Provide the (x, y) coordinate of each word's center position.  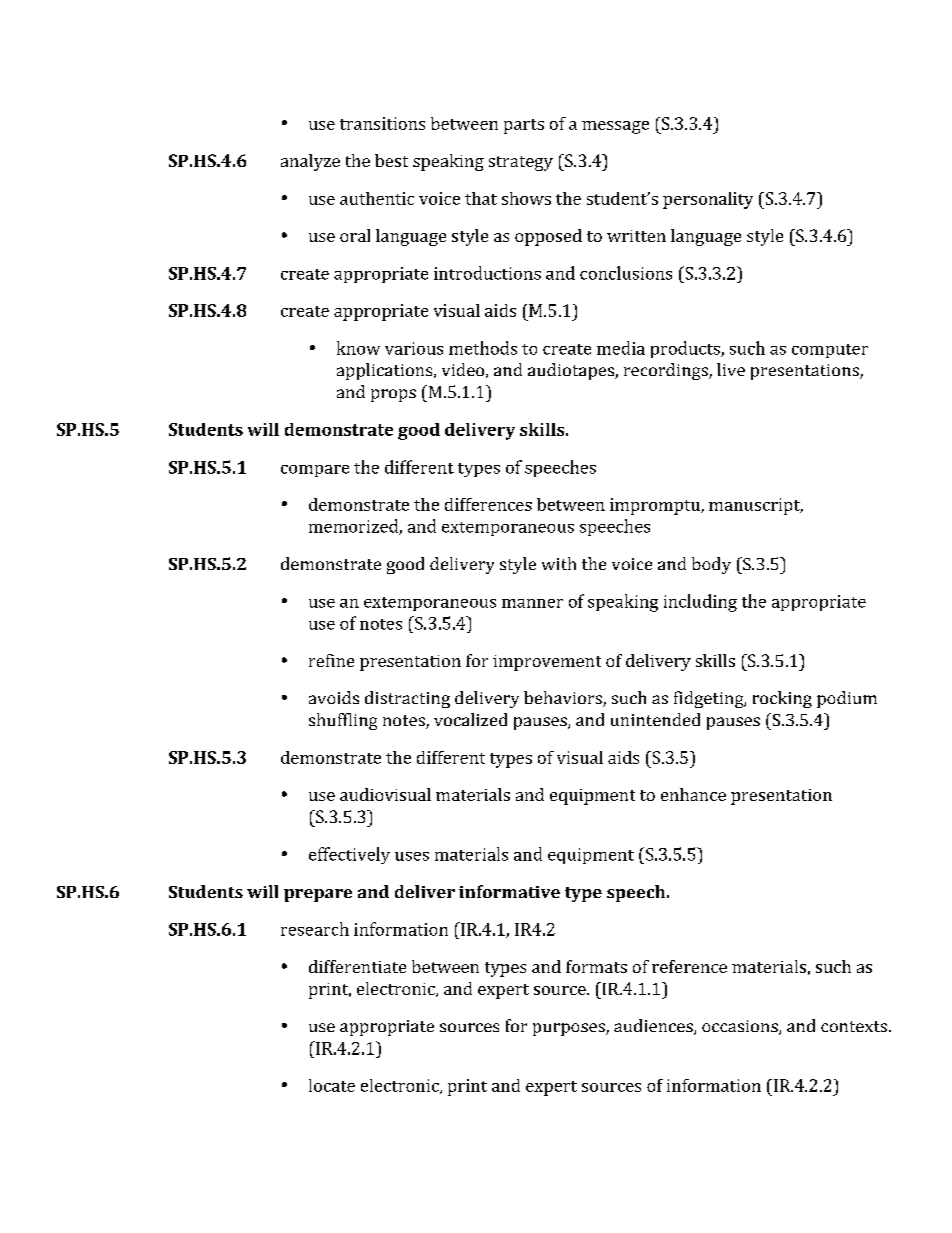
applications (386, 371)
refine (331, 660)
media (621, 348)
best (391, 160)
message (615, 127)
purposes (570, 1029)
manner (532, 603)
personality (708, 200)
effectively (349, 855)
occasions (741, 1027)
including (700, 603)
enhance (693, 794)
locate (332, 1085)
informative (509, 891)
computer (830, 351)
